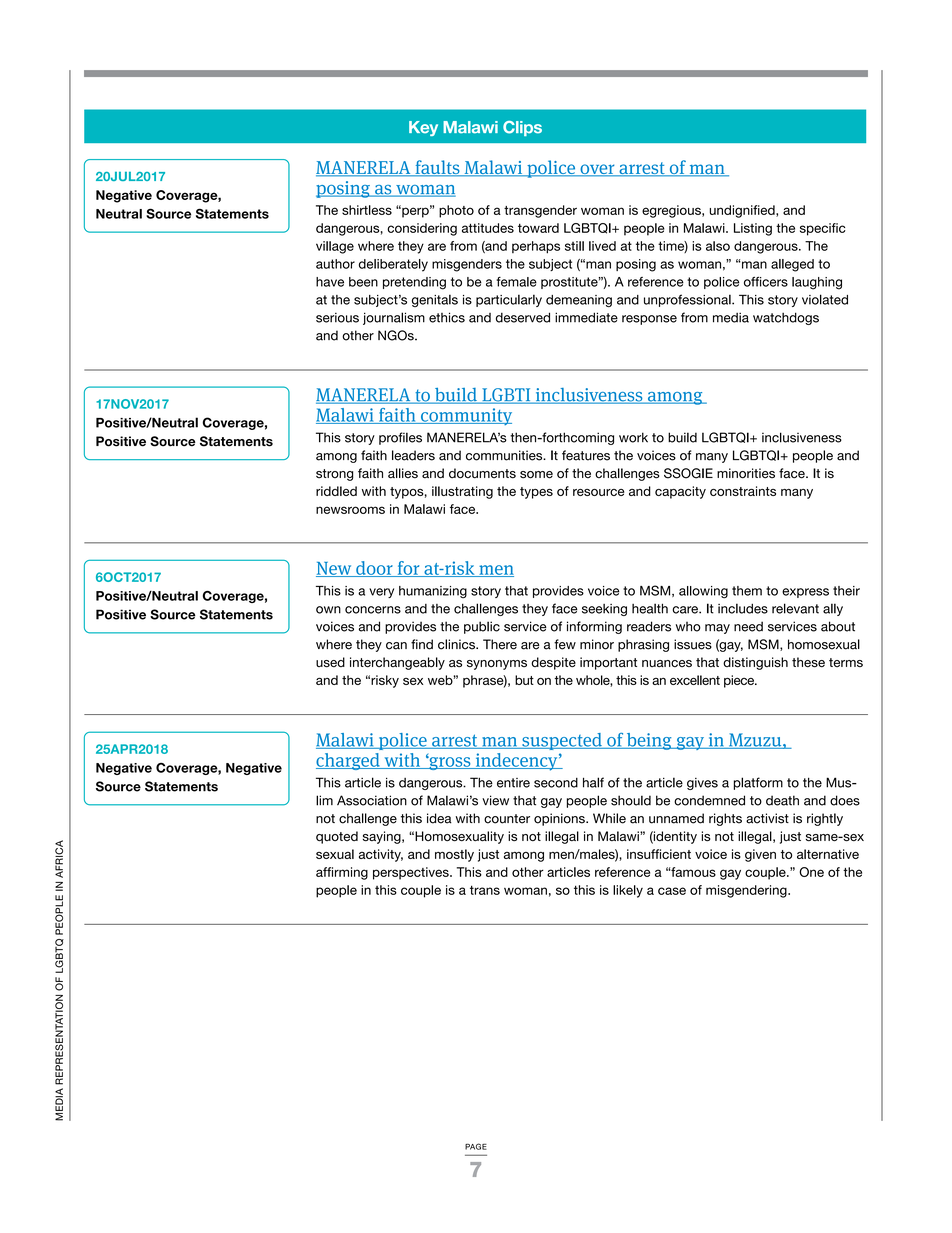 The height and width of the page is (1233, 952). Describe the element at coordinates (594, 627) in the page. I see `informing` at that location.
